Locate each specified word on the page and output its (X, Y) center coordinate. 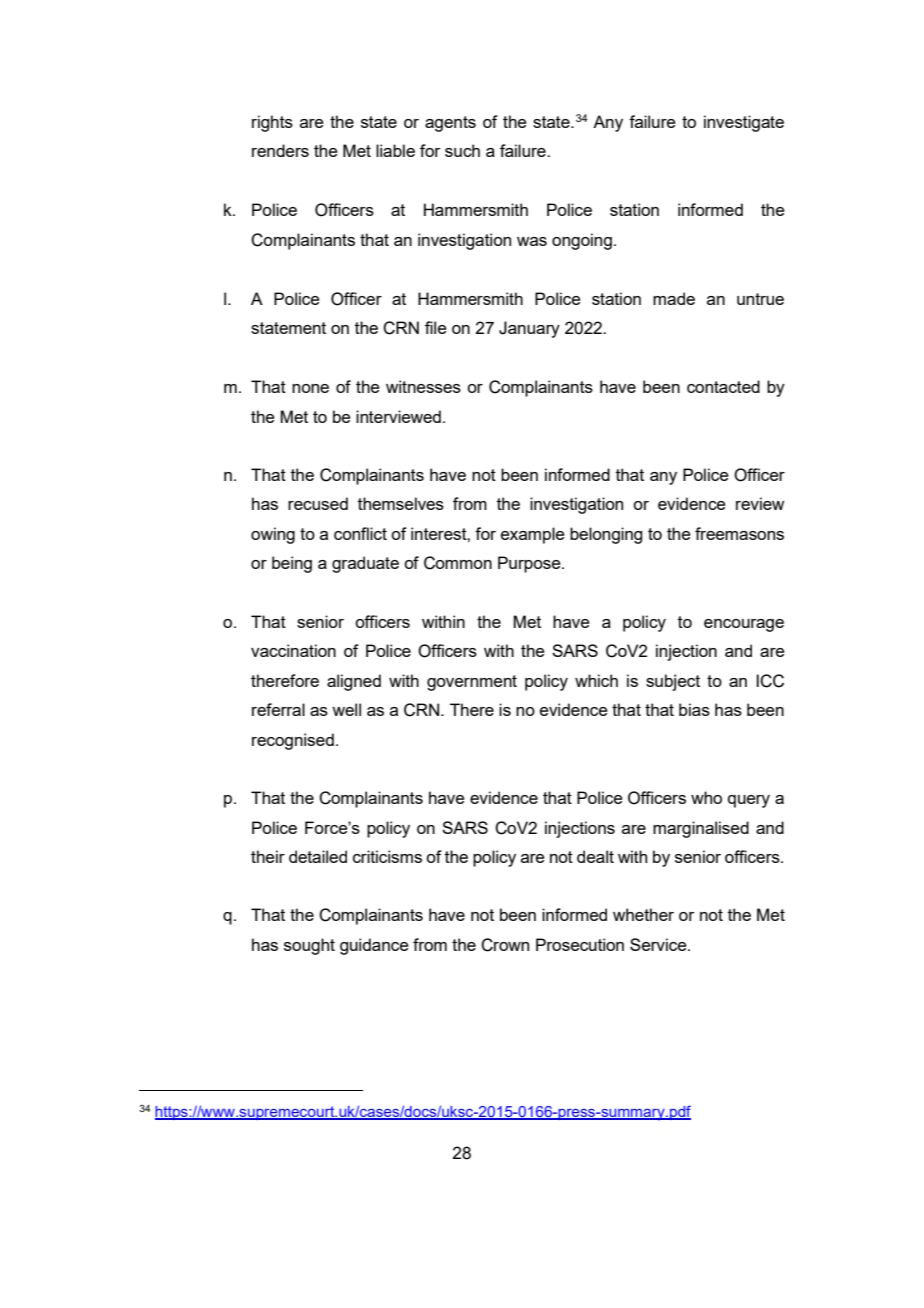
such (462, 150)
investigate (744, 123)
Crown (505, 945)
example (533, 535)
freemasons (739, 533)
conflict (360, 533)
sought (309, 946)
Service (659, 944)
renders (280, 150)
